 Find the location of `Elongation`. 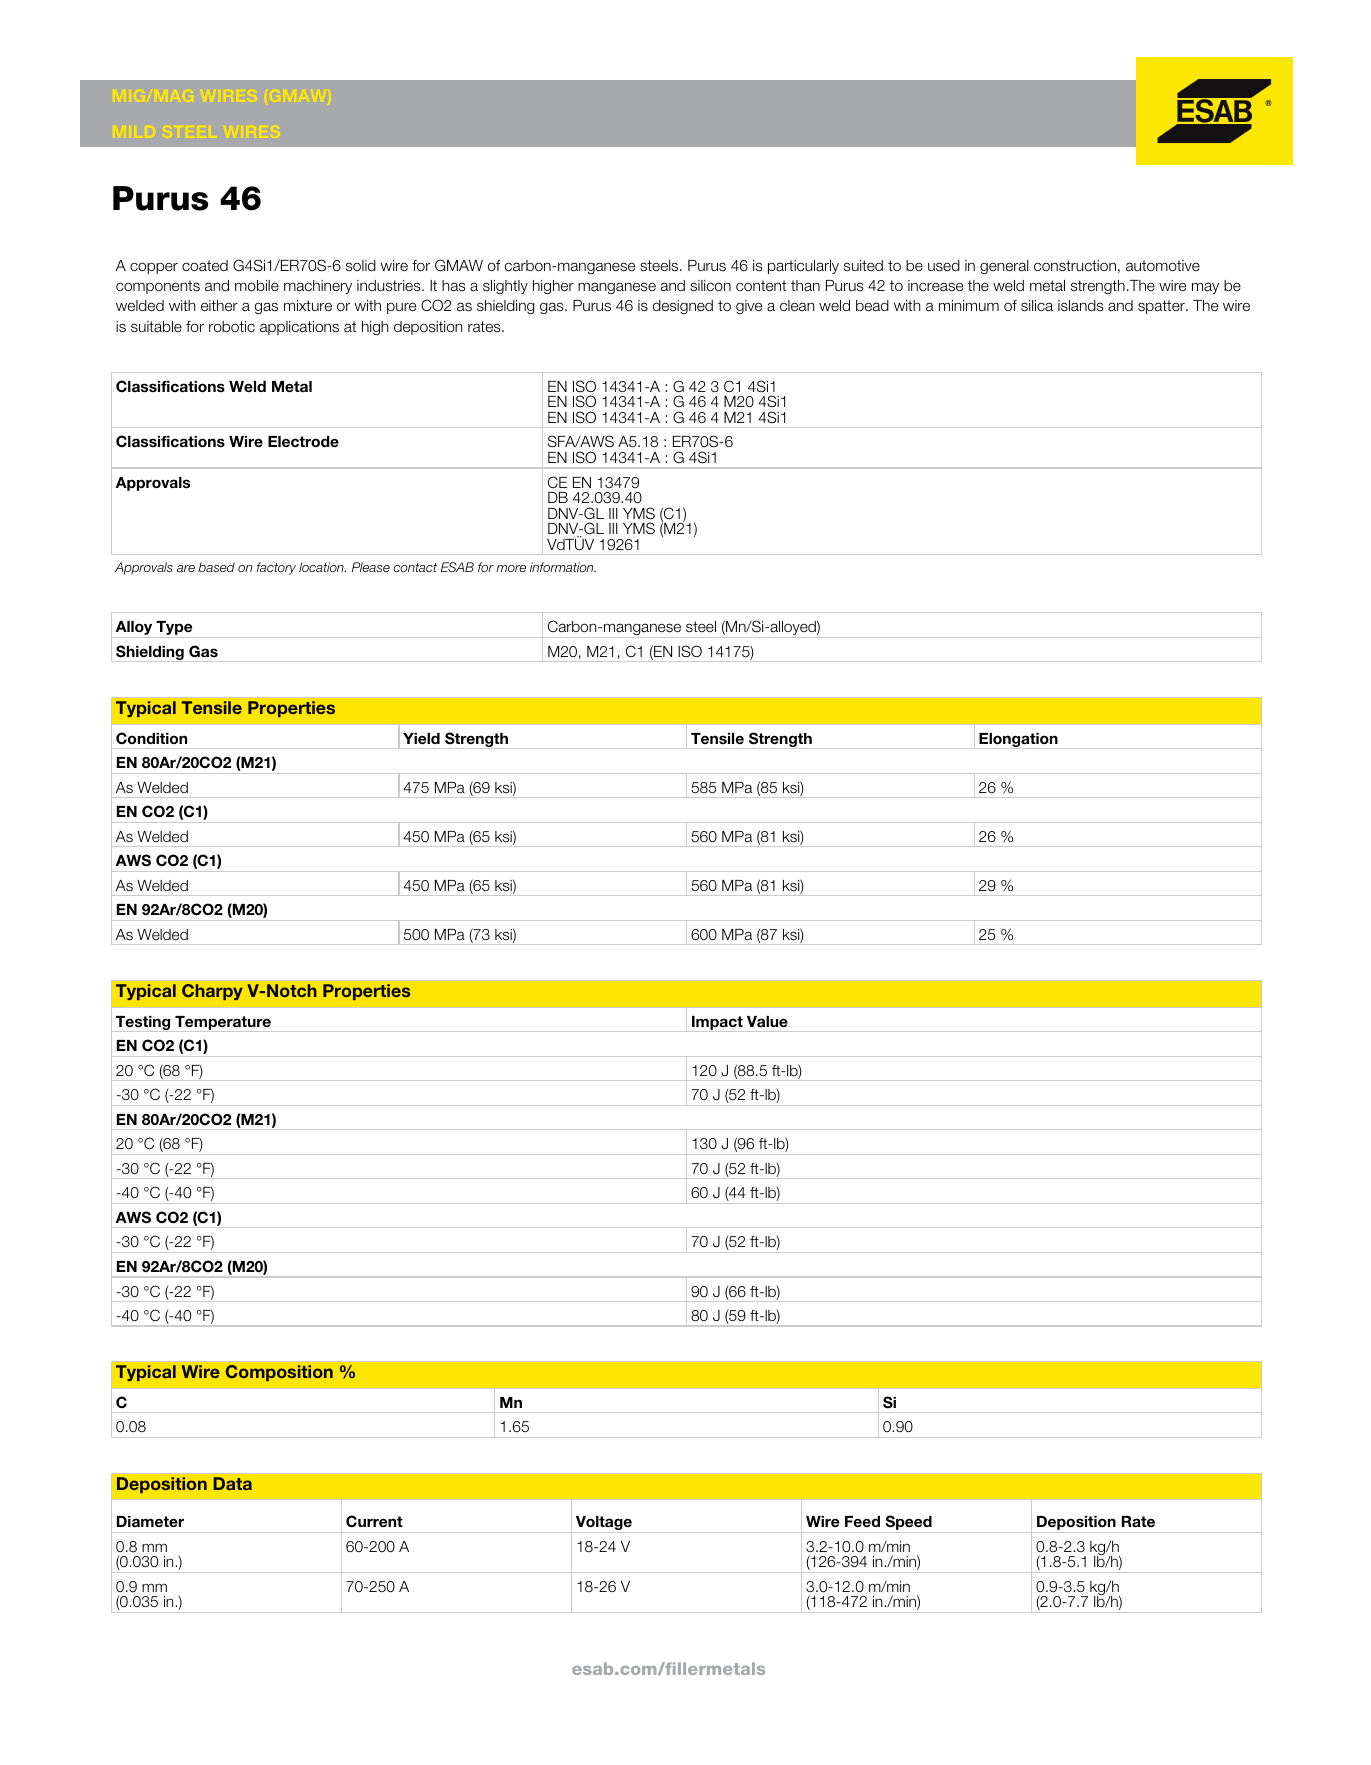

Elongation is located at coordinates (1018, 741).
